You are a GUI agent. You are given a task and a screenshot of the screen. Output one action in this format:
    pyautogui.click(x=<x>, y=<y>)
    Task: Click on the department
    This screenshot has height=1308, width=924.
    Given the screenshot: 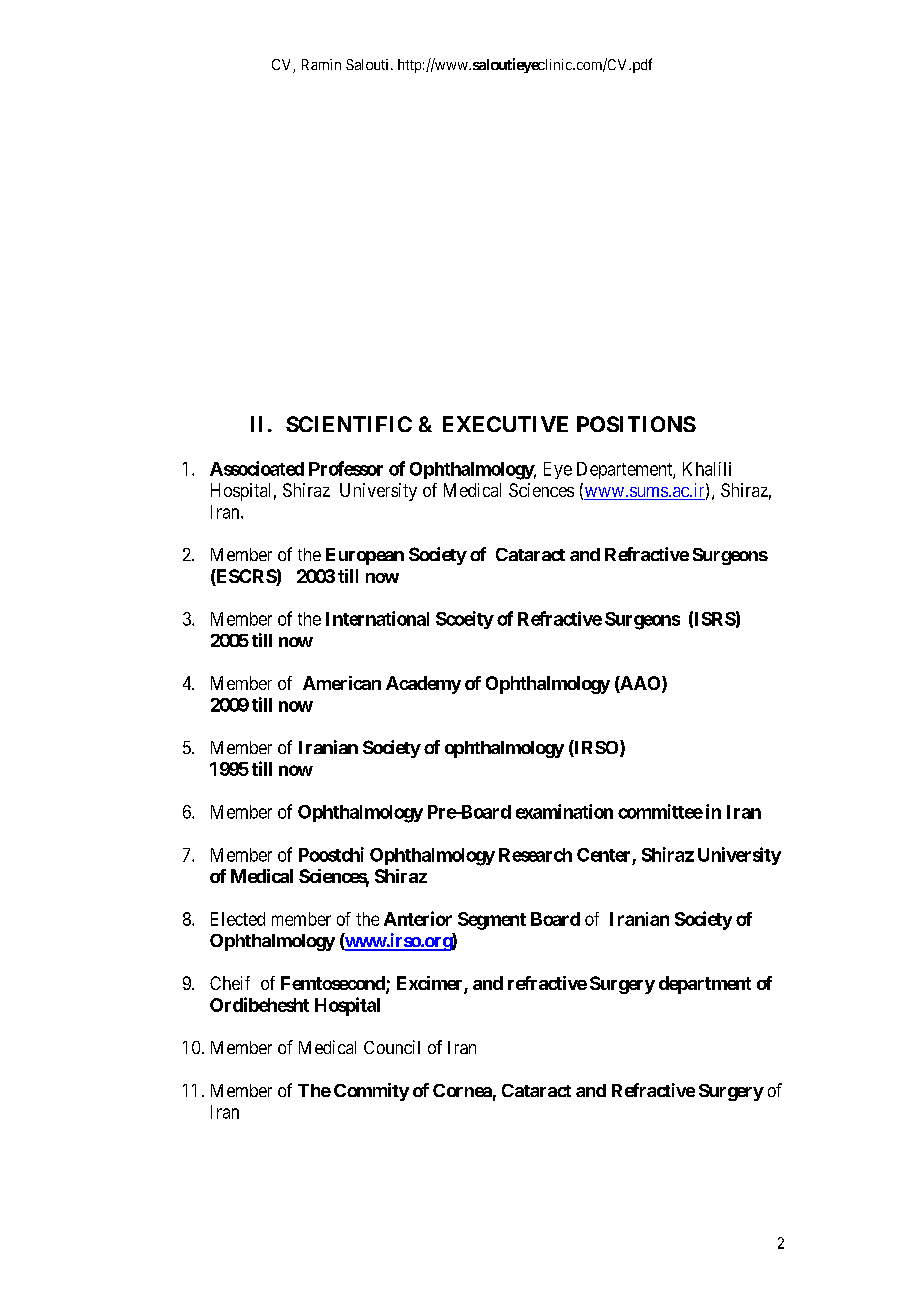 What is the action you would take?
    pyautogui.click(x=705, y=985)
